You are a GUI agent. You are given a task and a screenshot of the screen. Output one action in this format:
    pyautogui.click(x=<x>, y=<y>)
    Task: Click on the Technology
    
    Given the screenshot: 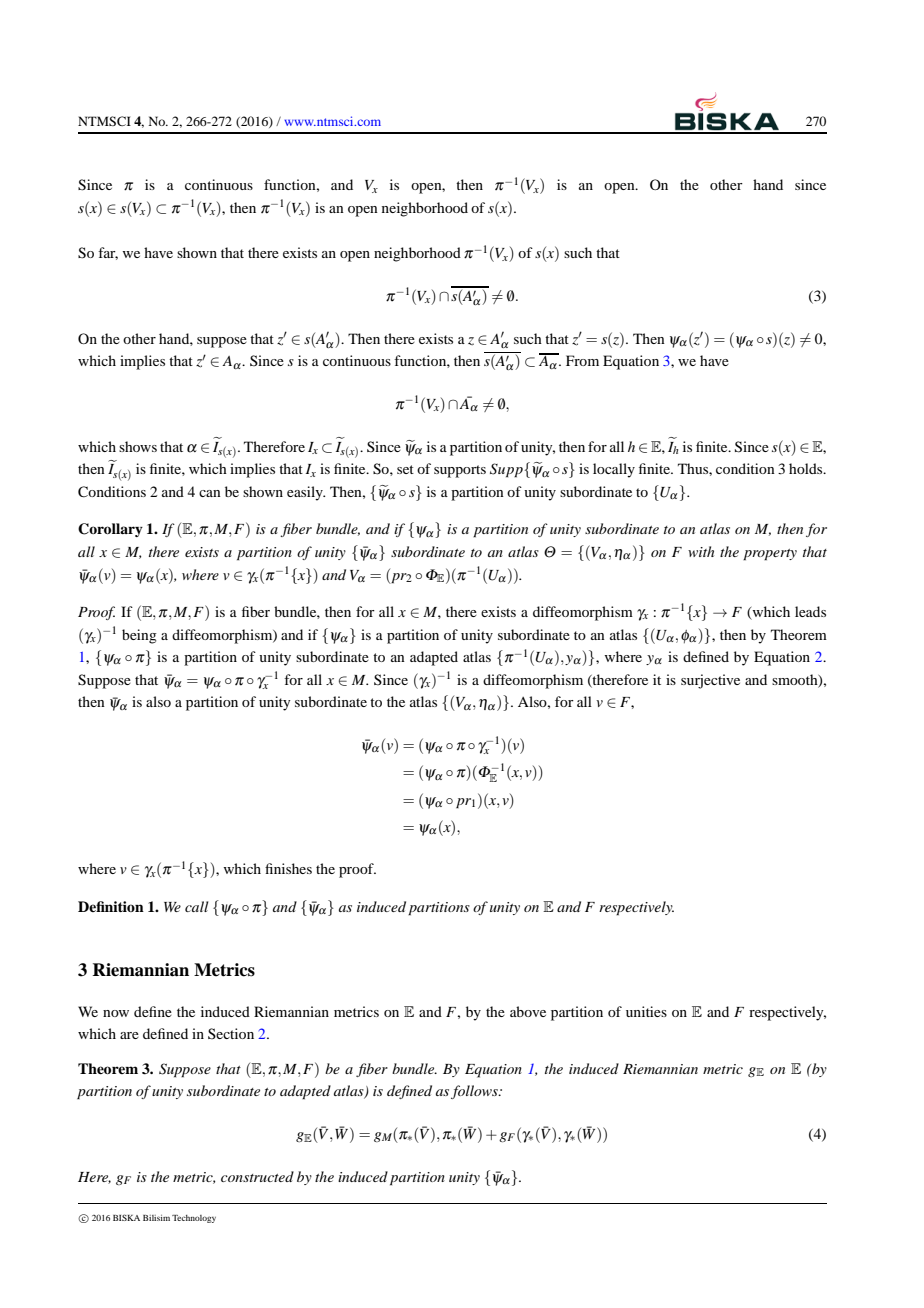 What is the action you would take?
    pyautogui.click(x=194, y=1219)
